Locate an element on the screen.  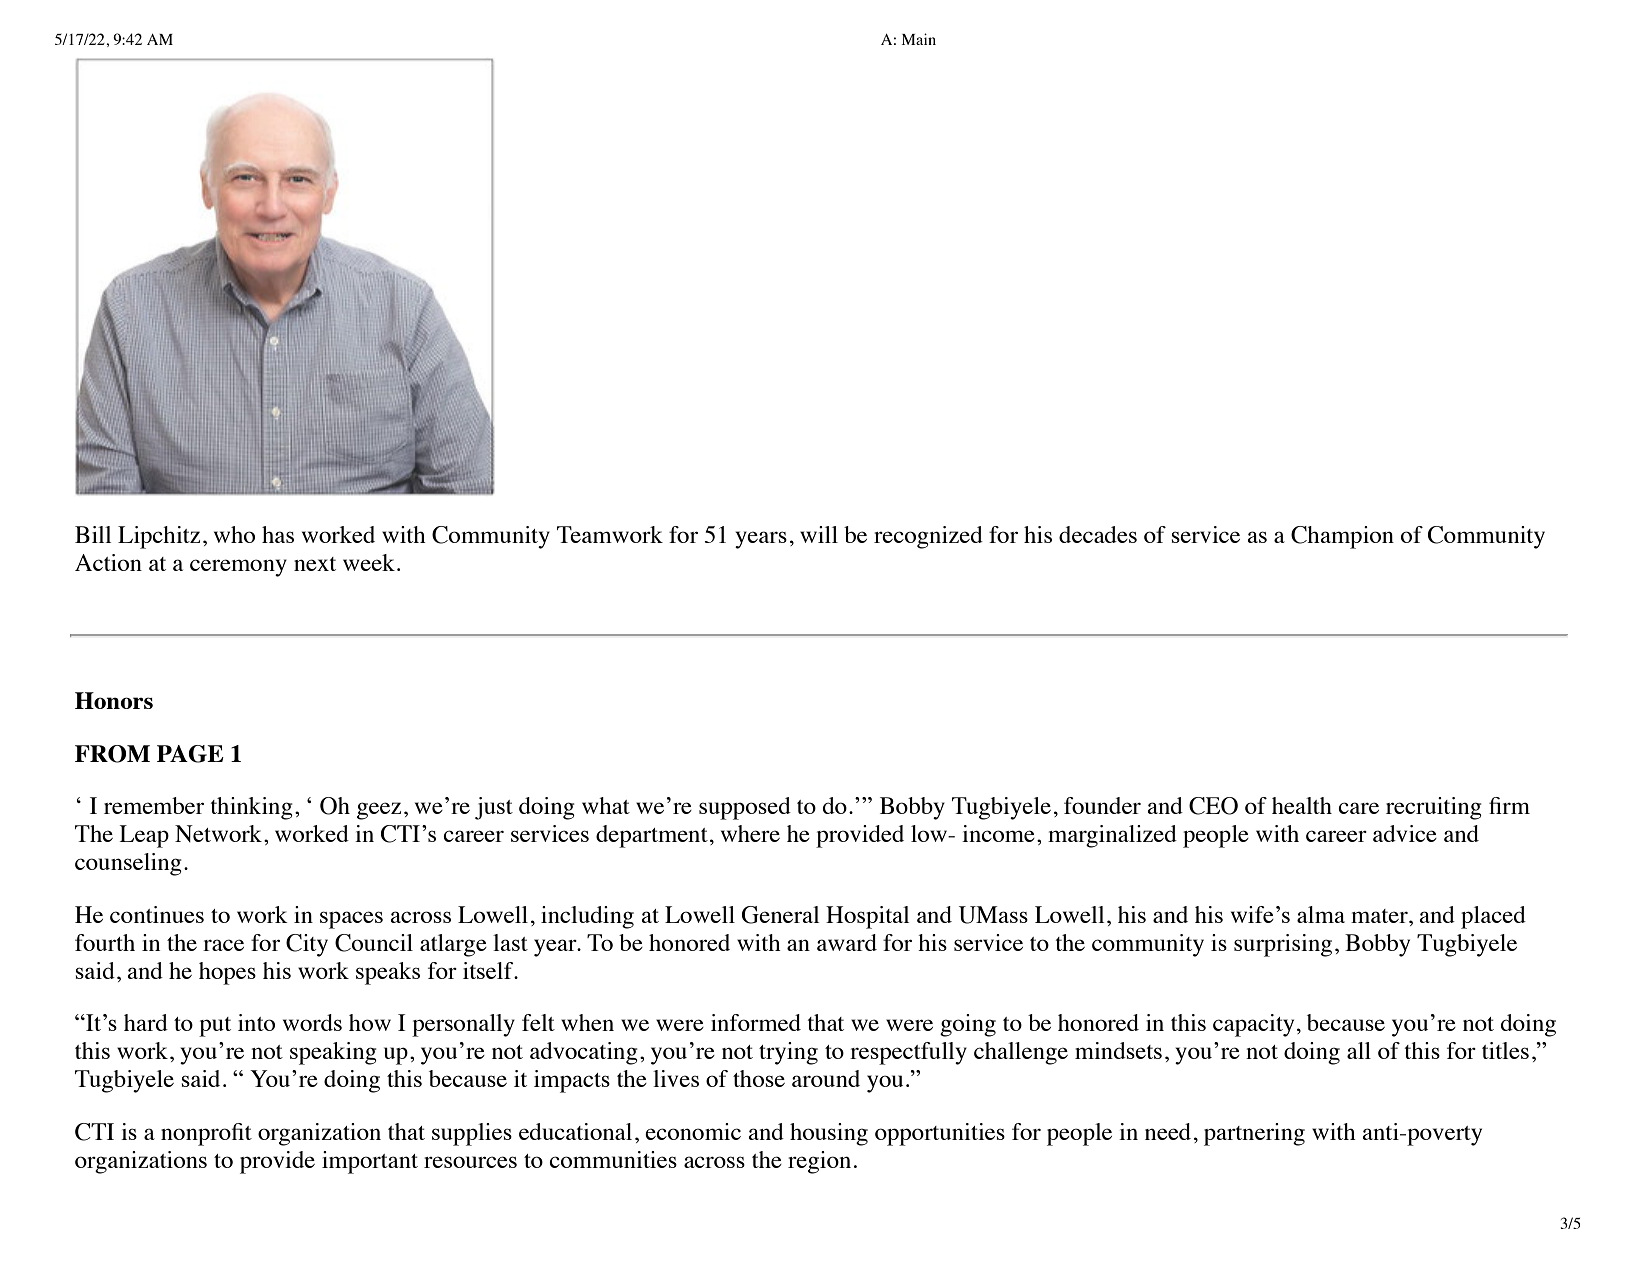
health is located at coordinates (1302, 805).
